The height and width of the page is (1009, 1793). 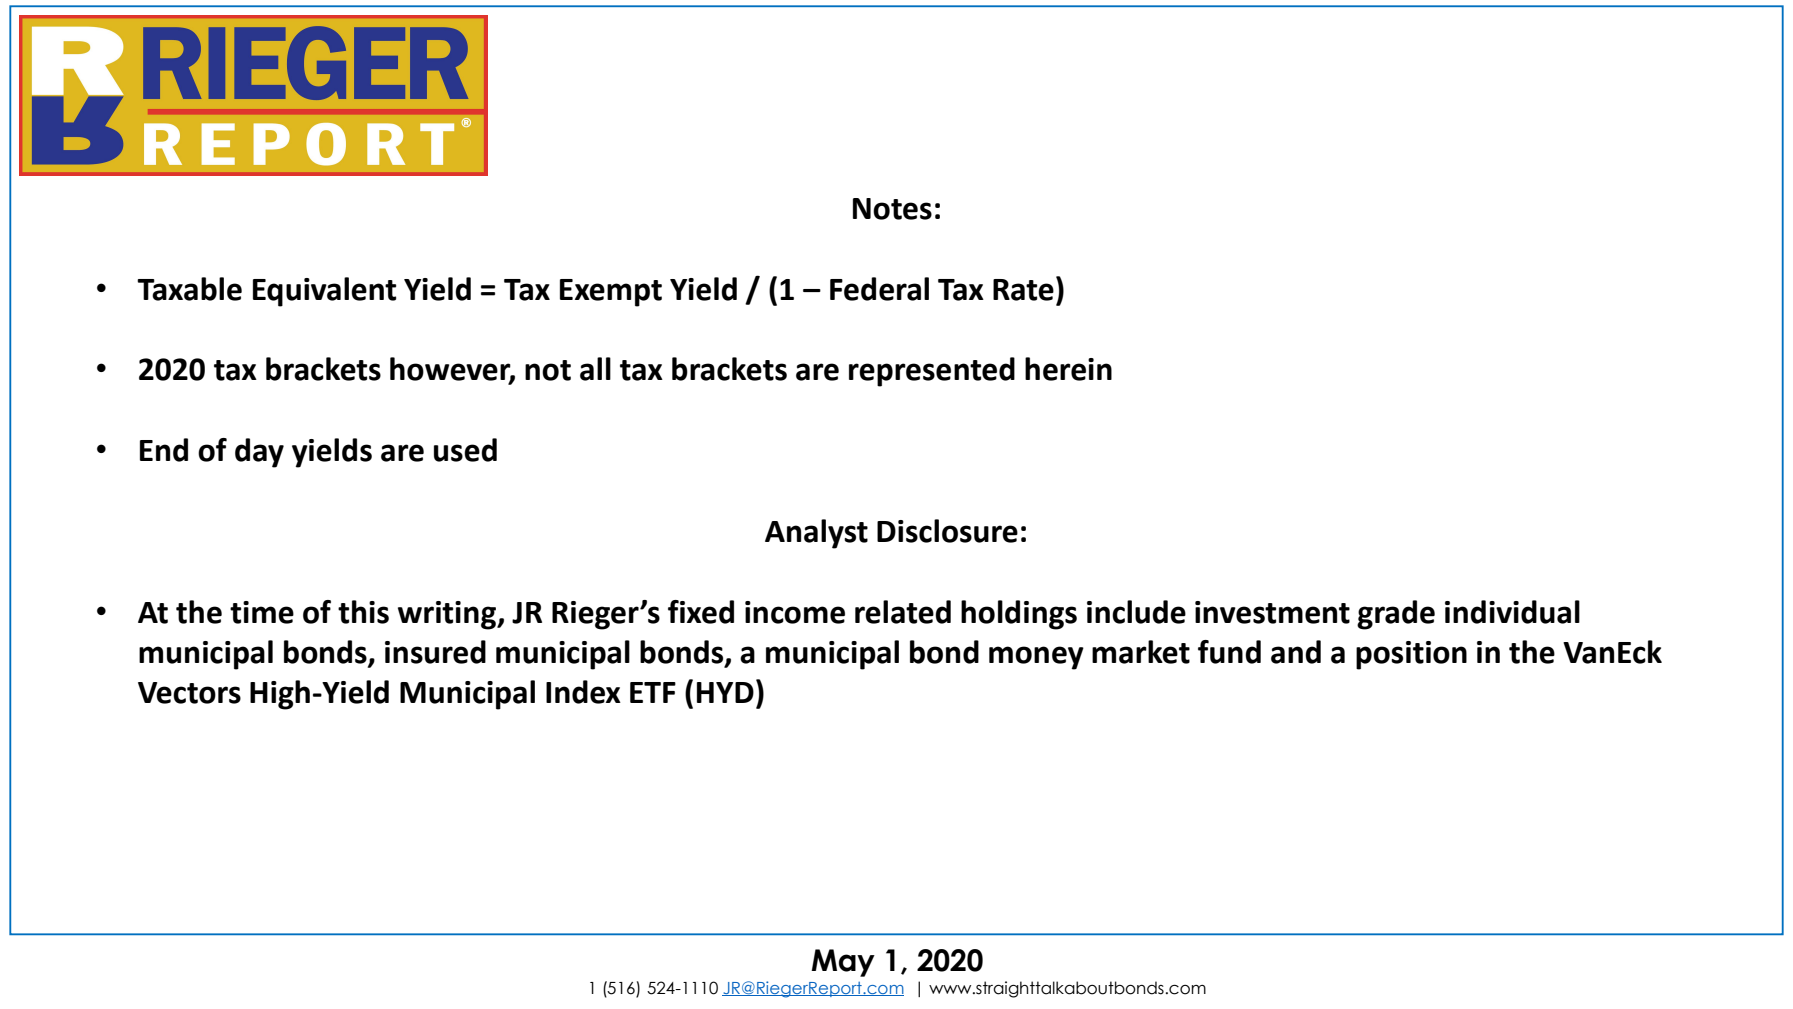 What do you see at coordinates (816, 534) in the page?
I see `Analyst` at bounding box center [816, 534].
